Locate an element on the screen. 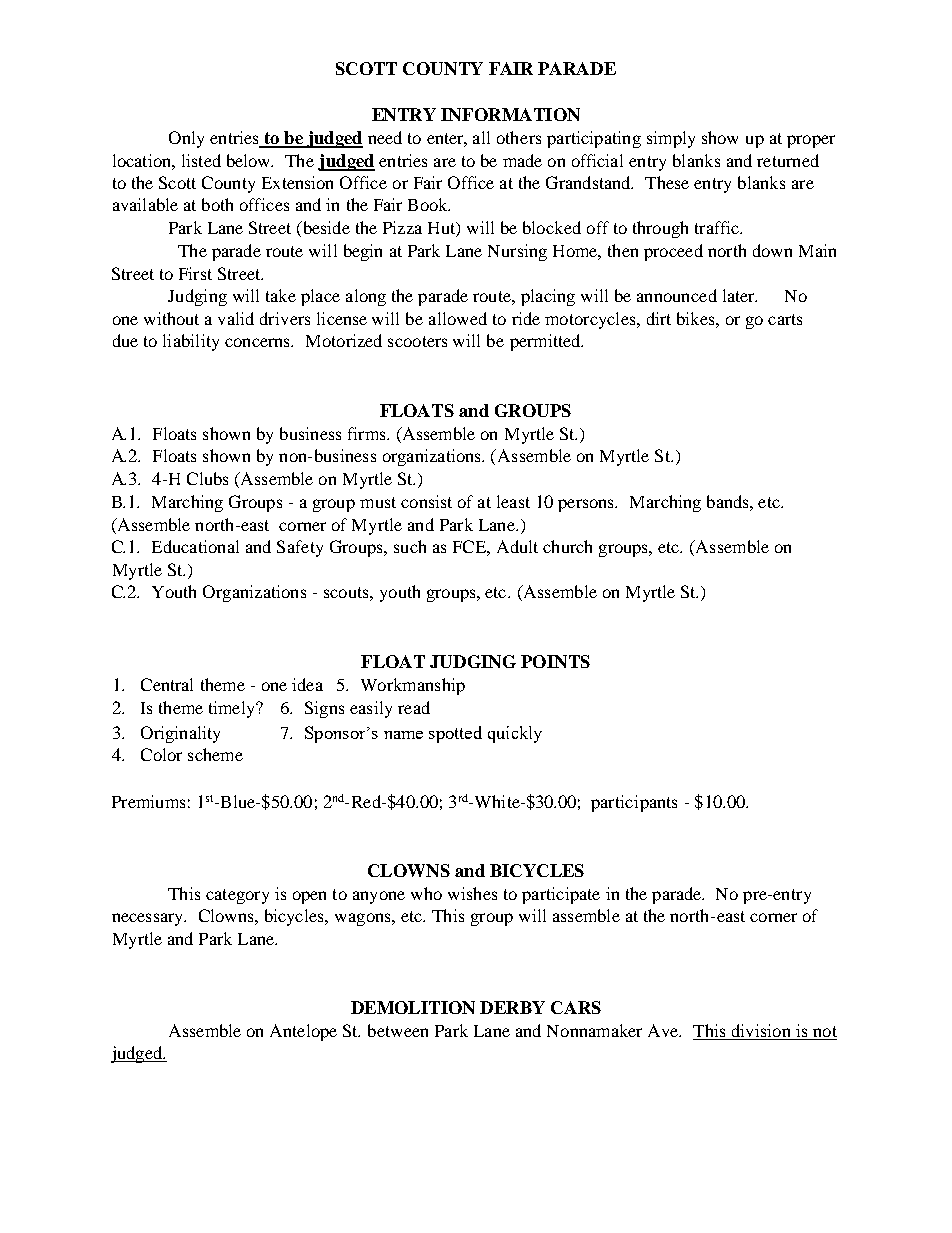 The image size is (952, 1233). others is located at coordinates (519, 137).
